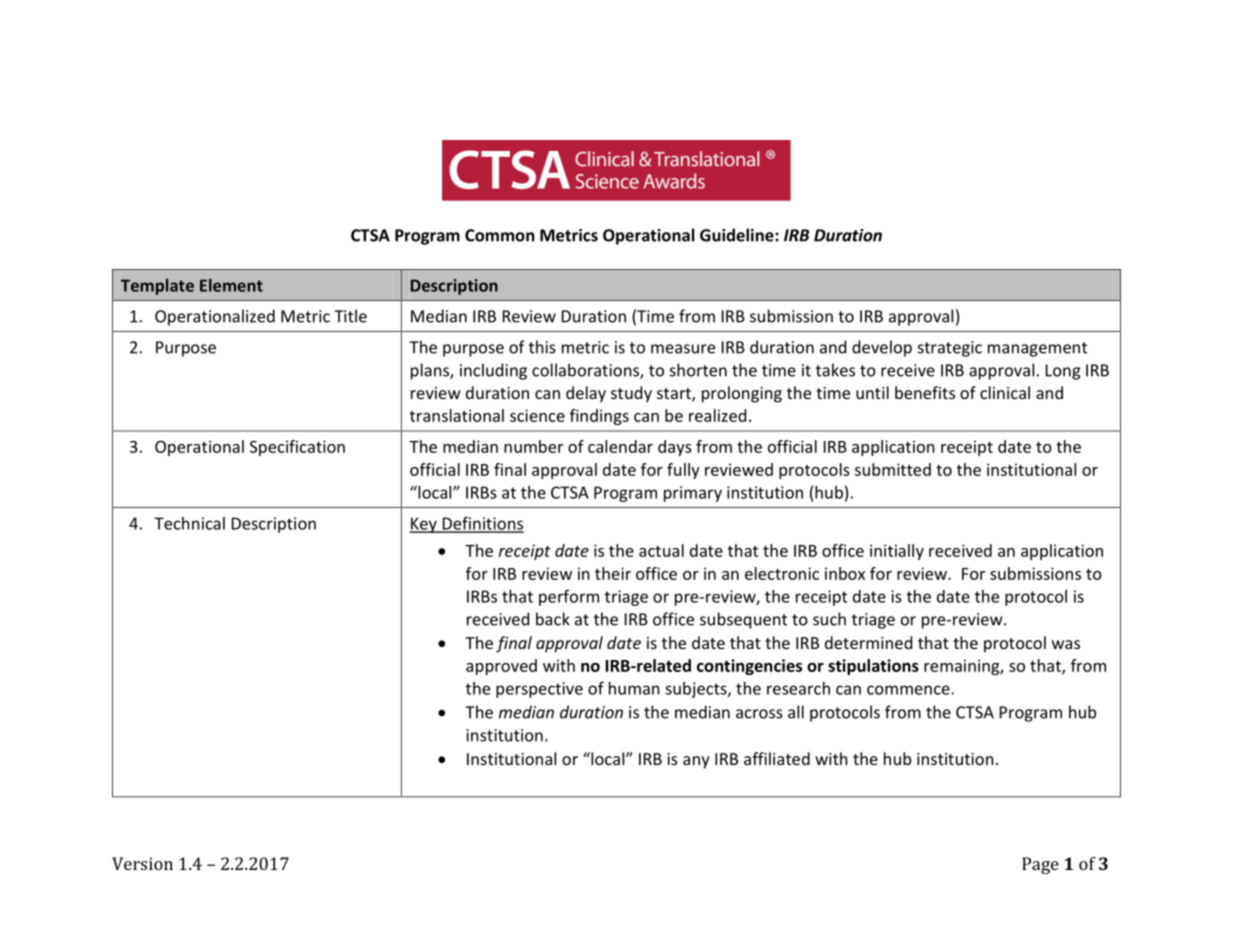 The width and height of the image is (1233, 952). I want to click on any, so click(696, 762).
